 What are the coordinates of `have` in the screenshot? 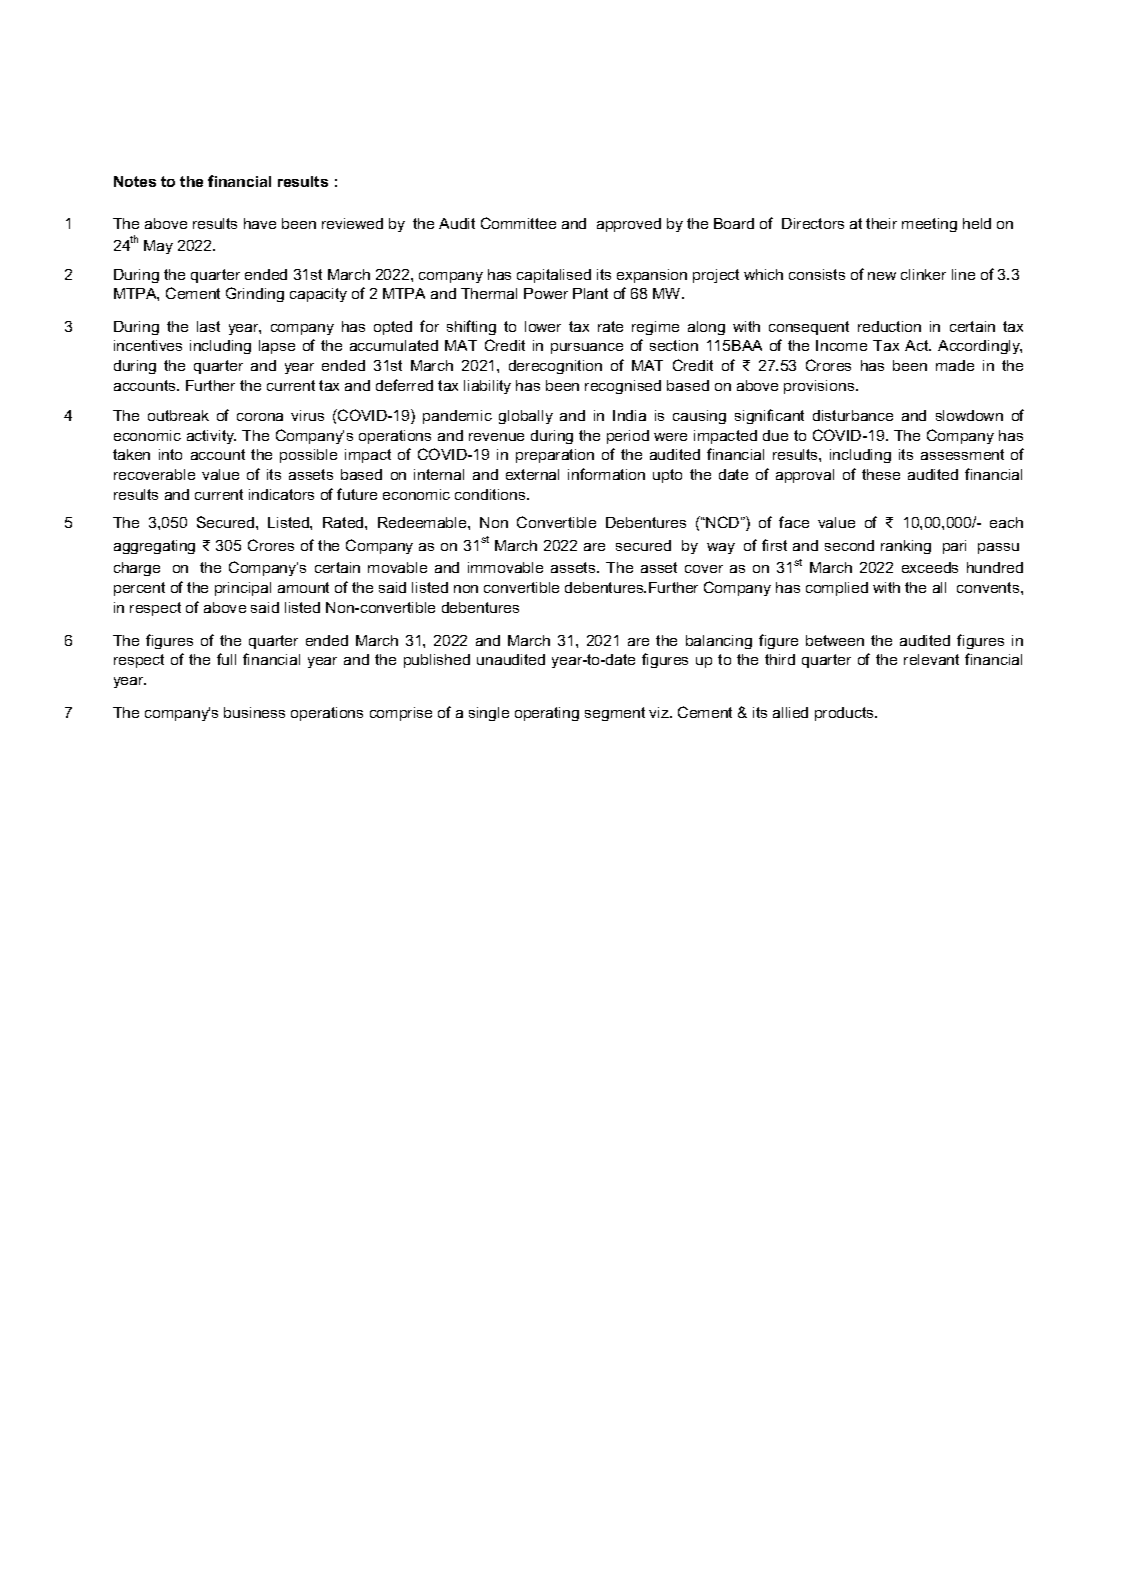 It's located at (260, 223).
